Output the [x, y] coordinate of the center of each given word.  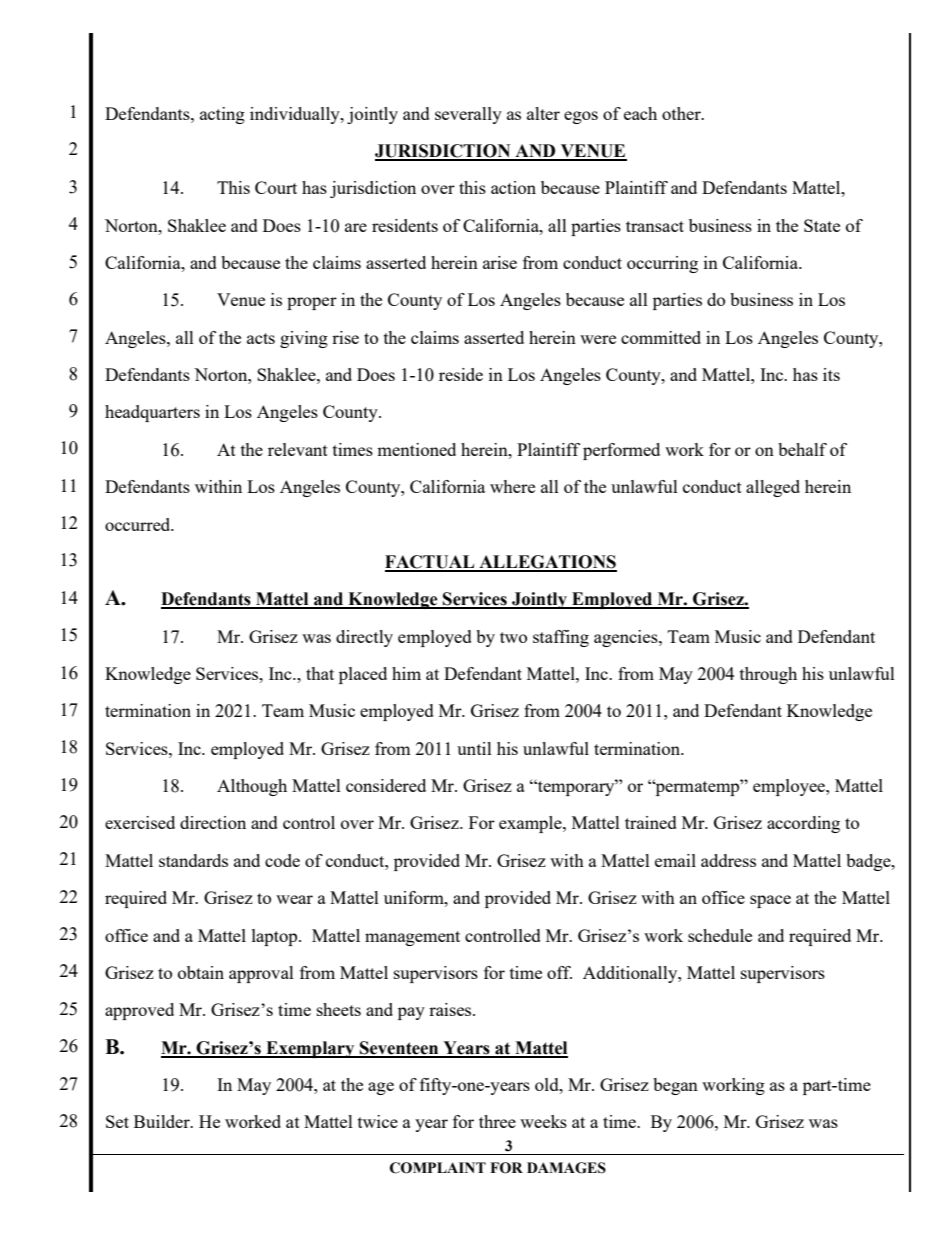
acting [222, 115]
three [497, 1121]
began [675, 1086]
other [682, 113]
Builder [163, 1121]
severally [468, 115]
